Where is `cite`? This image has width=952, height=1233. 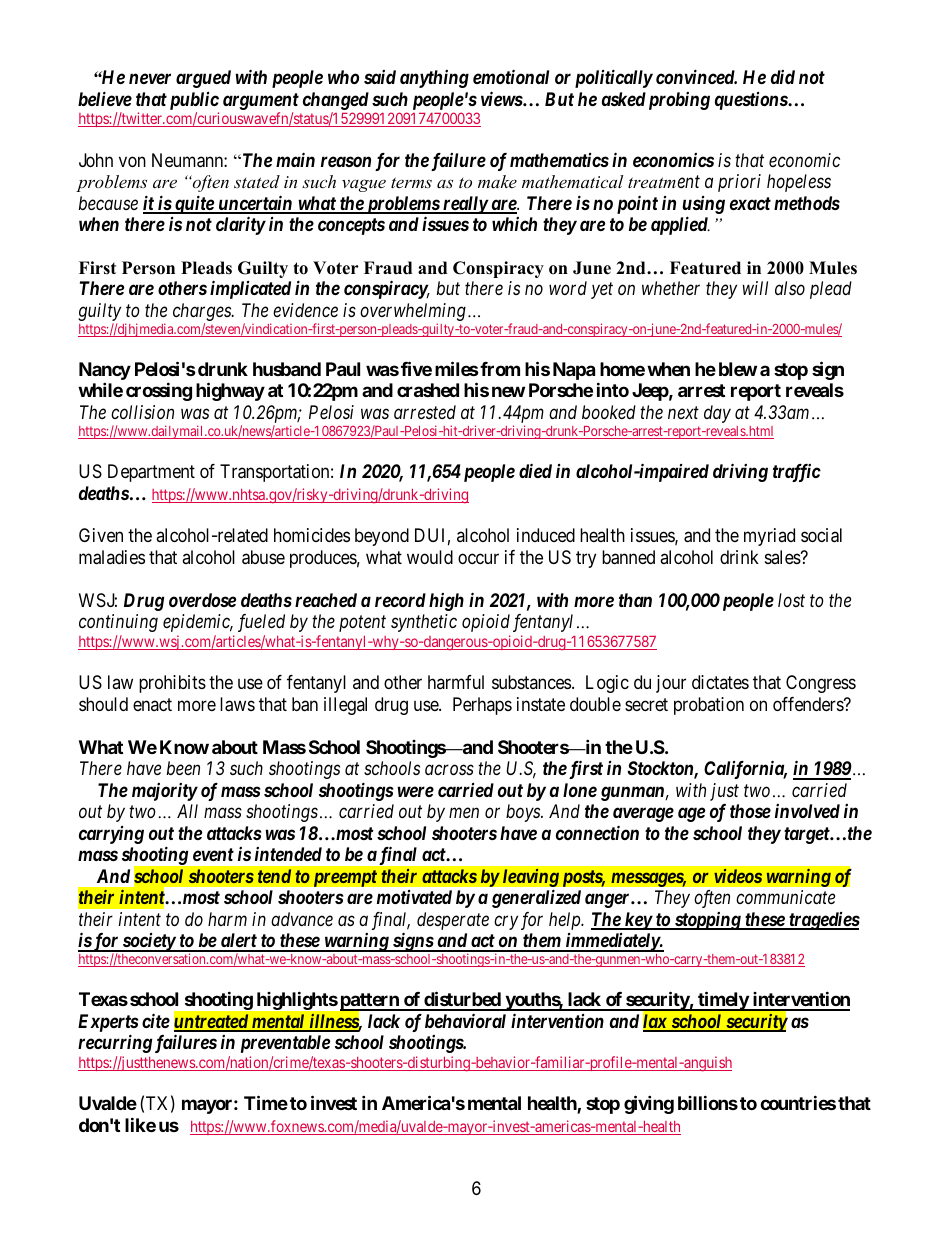 cite is located at coordinates (156, 1020).
